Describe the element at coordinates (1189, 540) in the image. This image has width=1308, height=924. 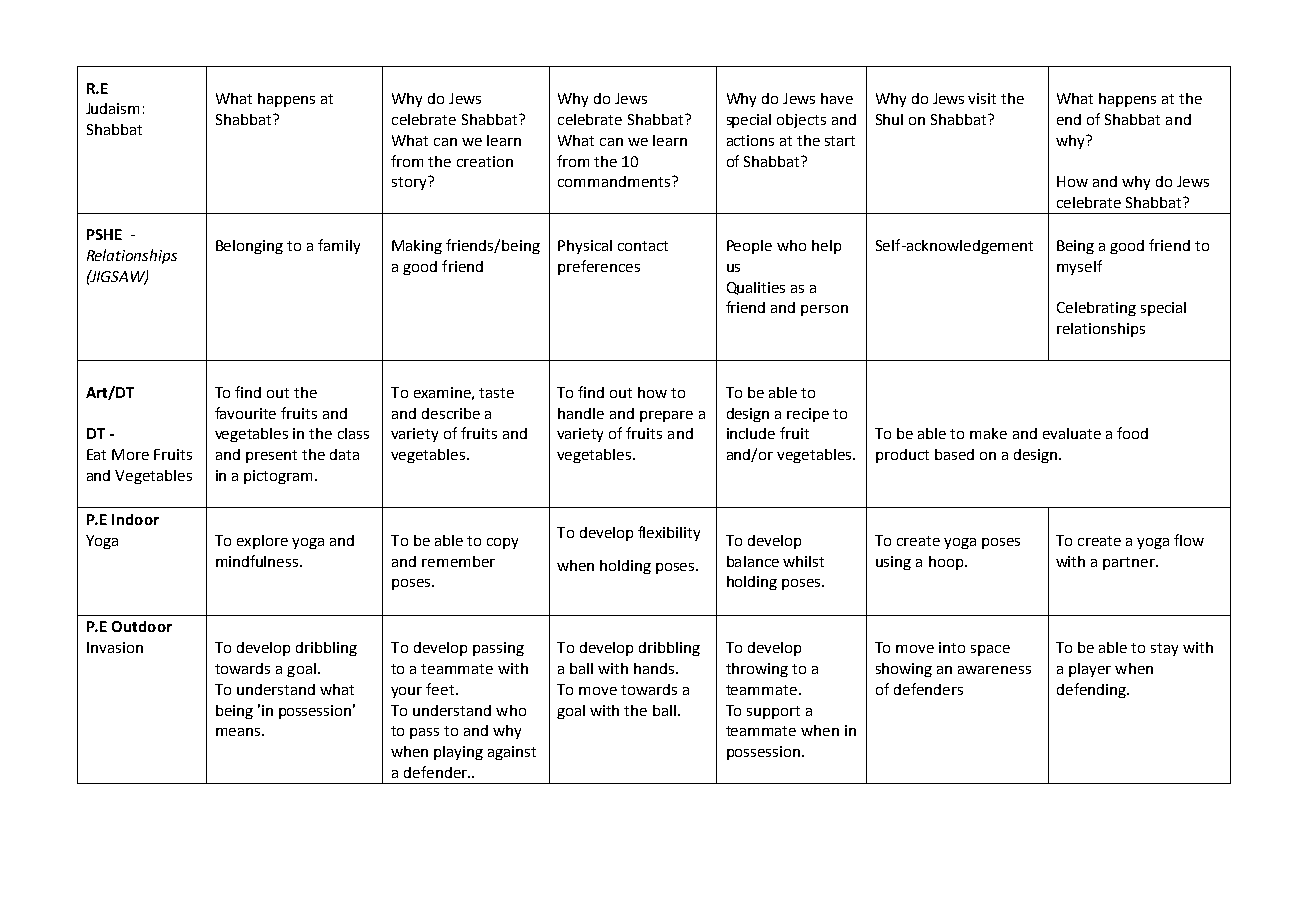
I see `flow` at that location.
